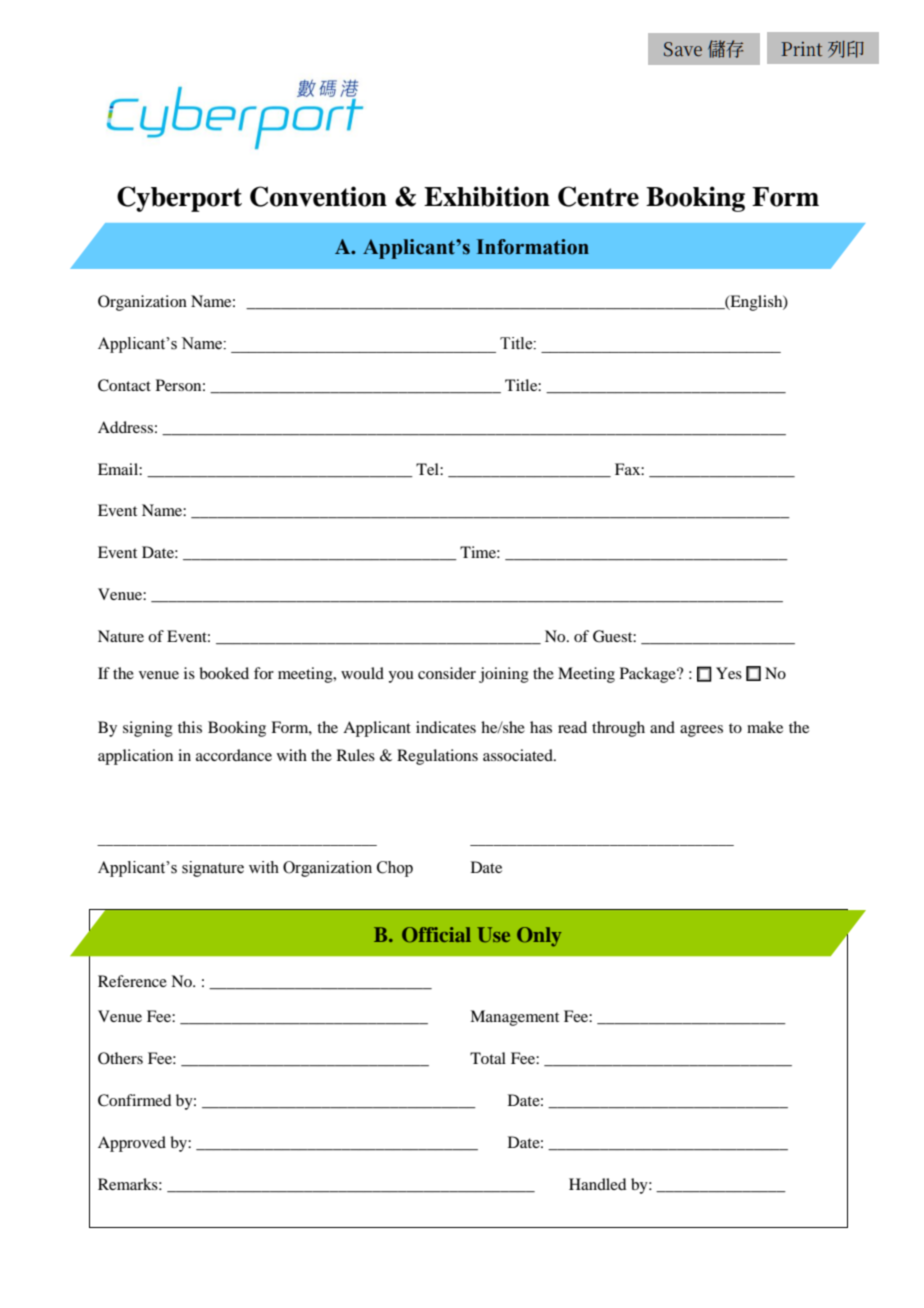 This screenshot has width=924, height=1308. I want to click on Centre, so click(598, 196).
